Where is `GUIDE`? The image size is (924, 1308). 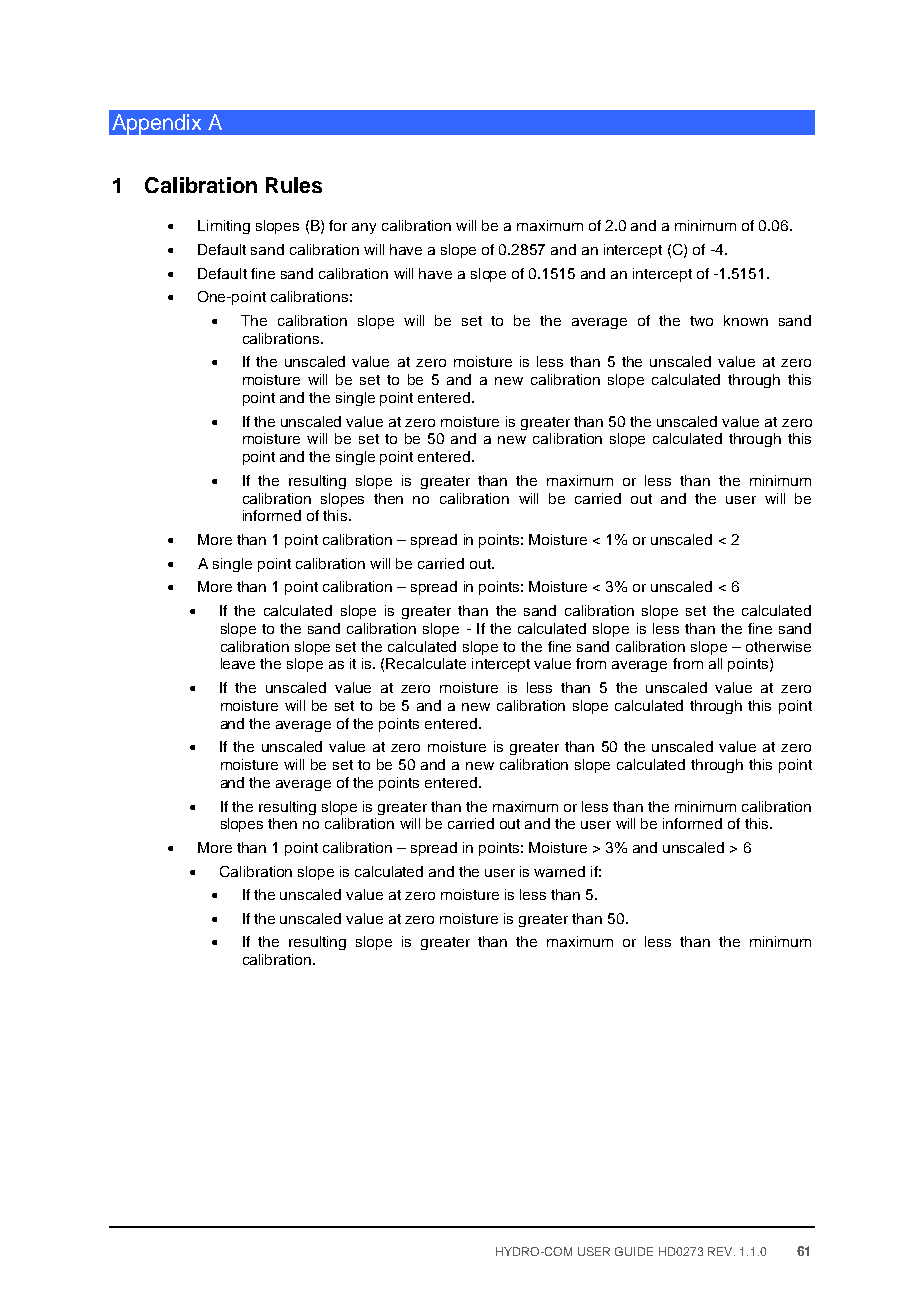 GUIDE is located at coordinates (634, 1251).
